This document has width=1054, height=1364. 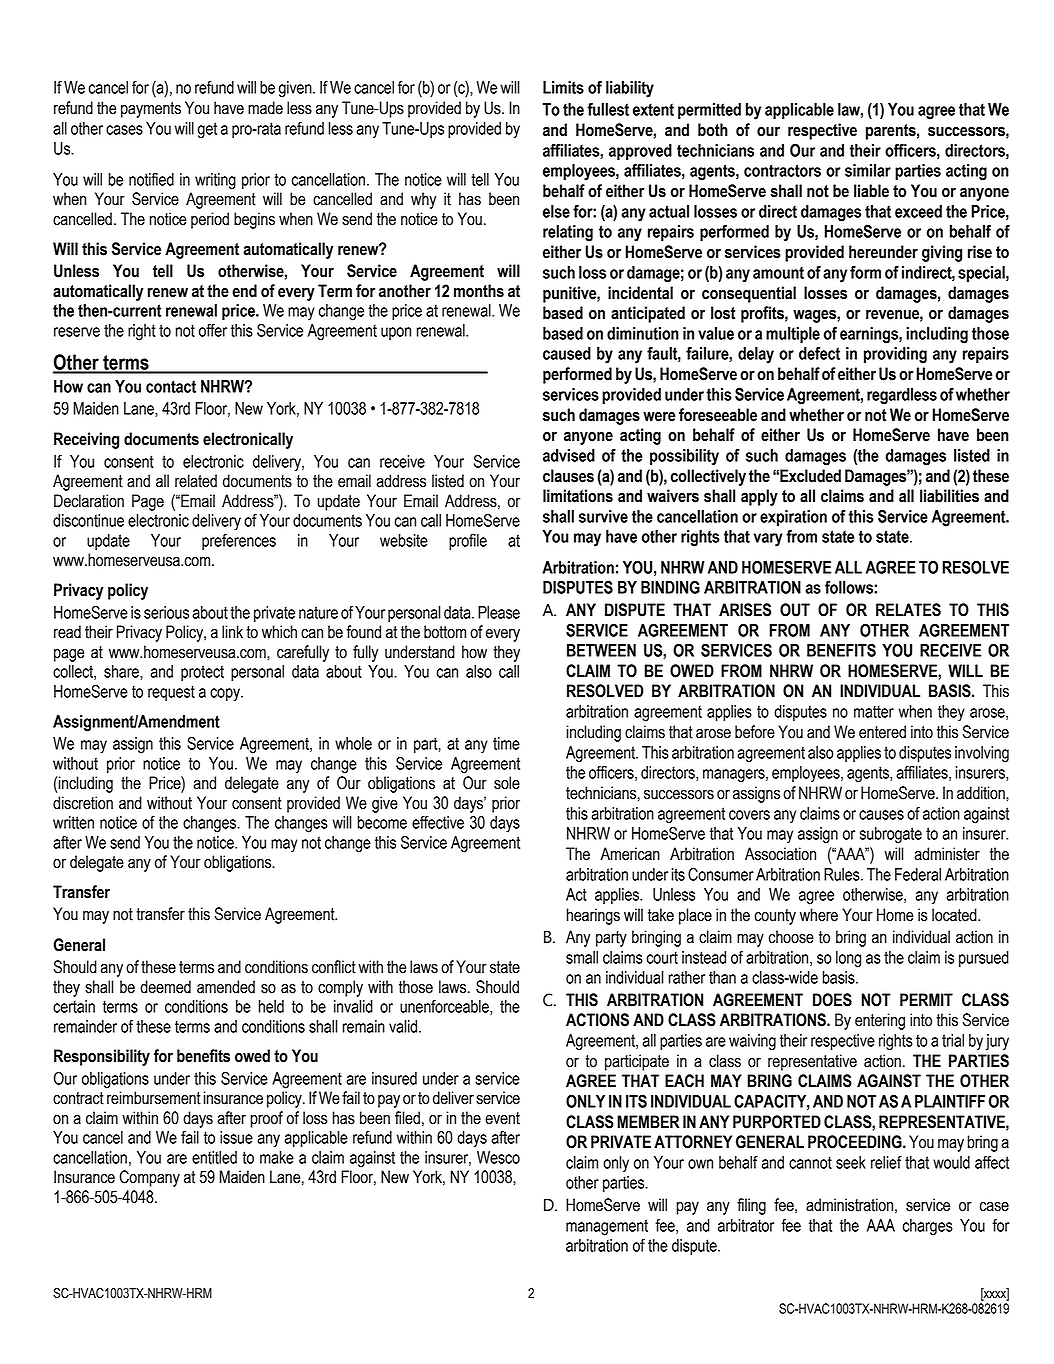 What do you see at coordinates (73, 822) in the document?
I see `written` at bounding box center [73, 822].
